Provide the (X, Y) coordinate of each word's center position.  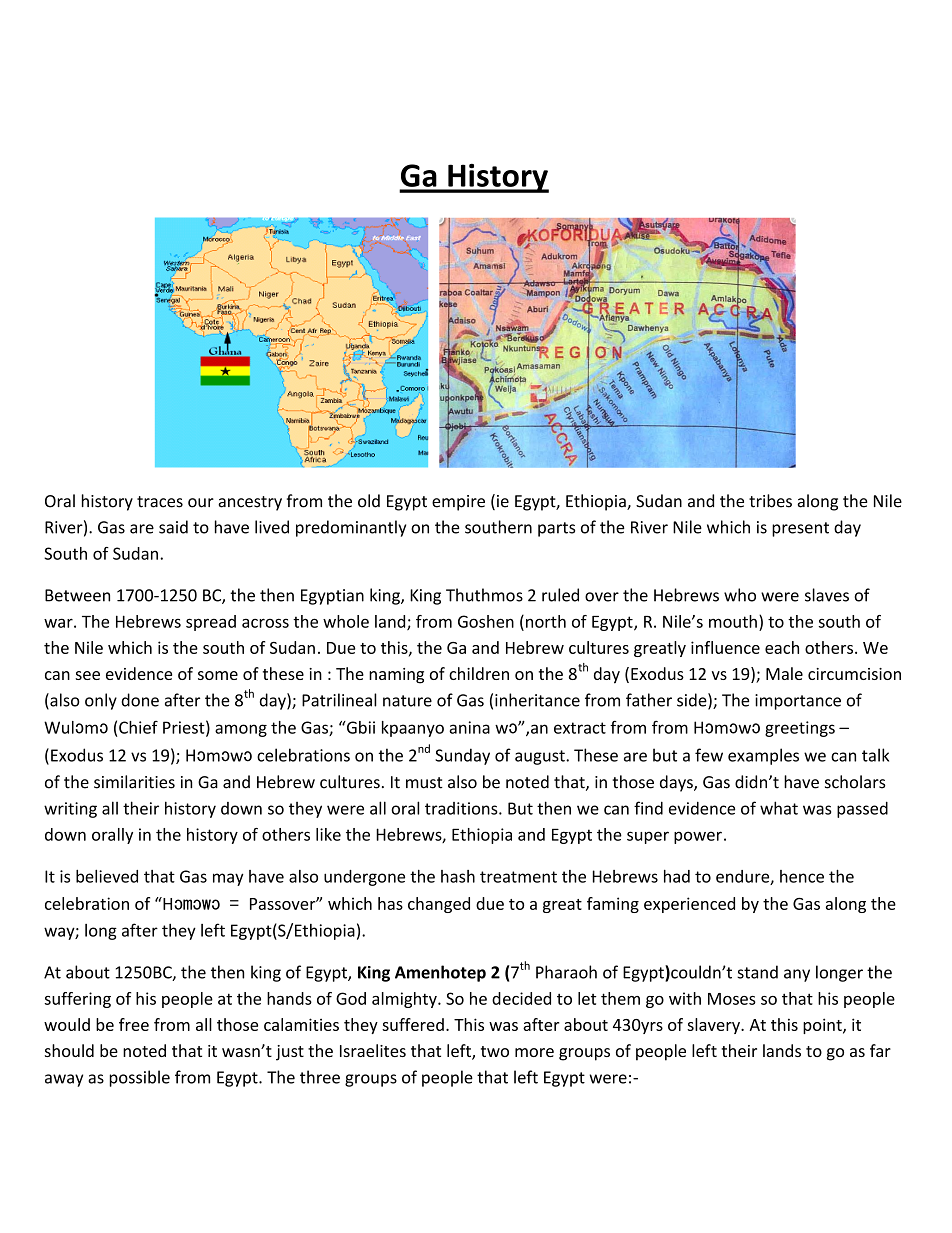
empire (458, 503)
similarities (134, 782)
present (800, 529)
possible (139, 1078)
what (779, 808)
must (424, 783)
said (173, 527)
